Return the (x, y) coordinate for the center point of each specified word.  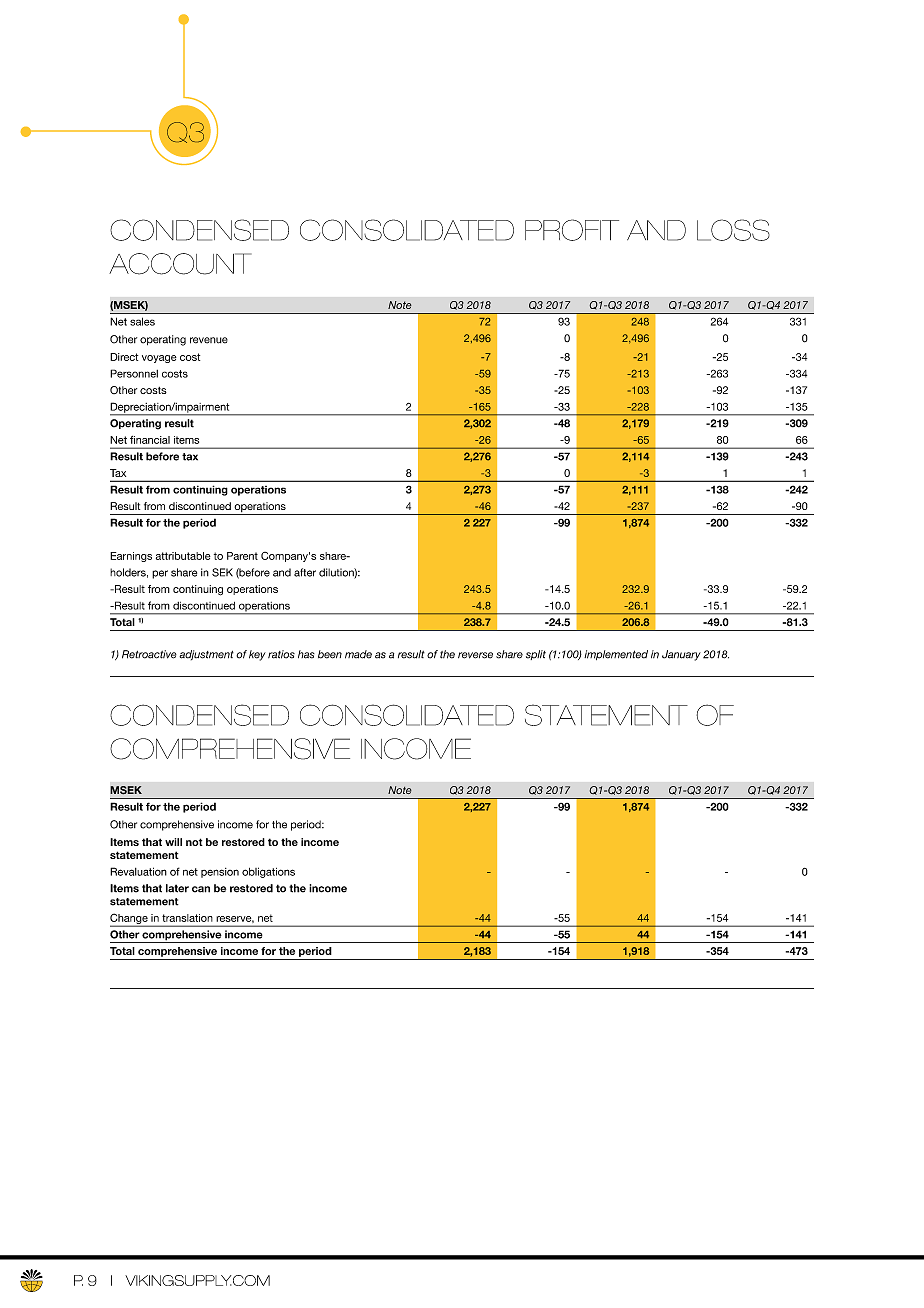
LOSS (733, 230)
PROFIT (572, 230)
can (201, 889)
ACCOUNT (180, 264)
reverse (475, 655)
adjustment (206, 655)
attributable (183, 556)
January (681, 655)
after (305, 572)
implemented (616, 655)
